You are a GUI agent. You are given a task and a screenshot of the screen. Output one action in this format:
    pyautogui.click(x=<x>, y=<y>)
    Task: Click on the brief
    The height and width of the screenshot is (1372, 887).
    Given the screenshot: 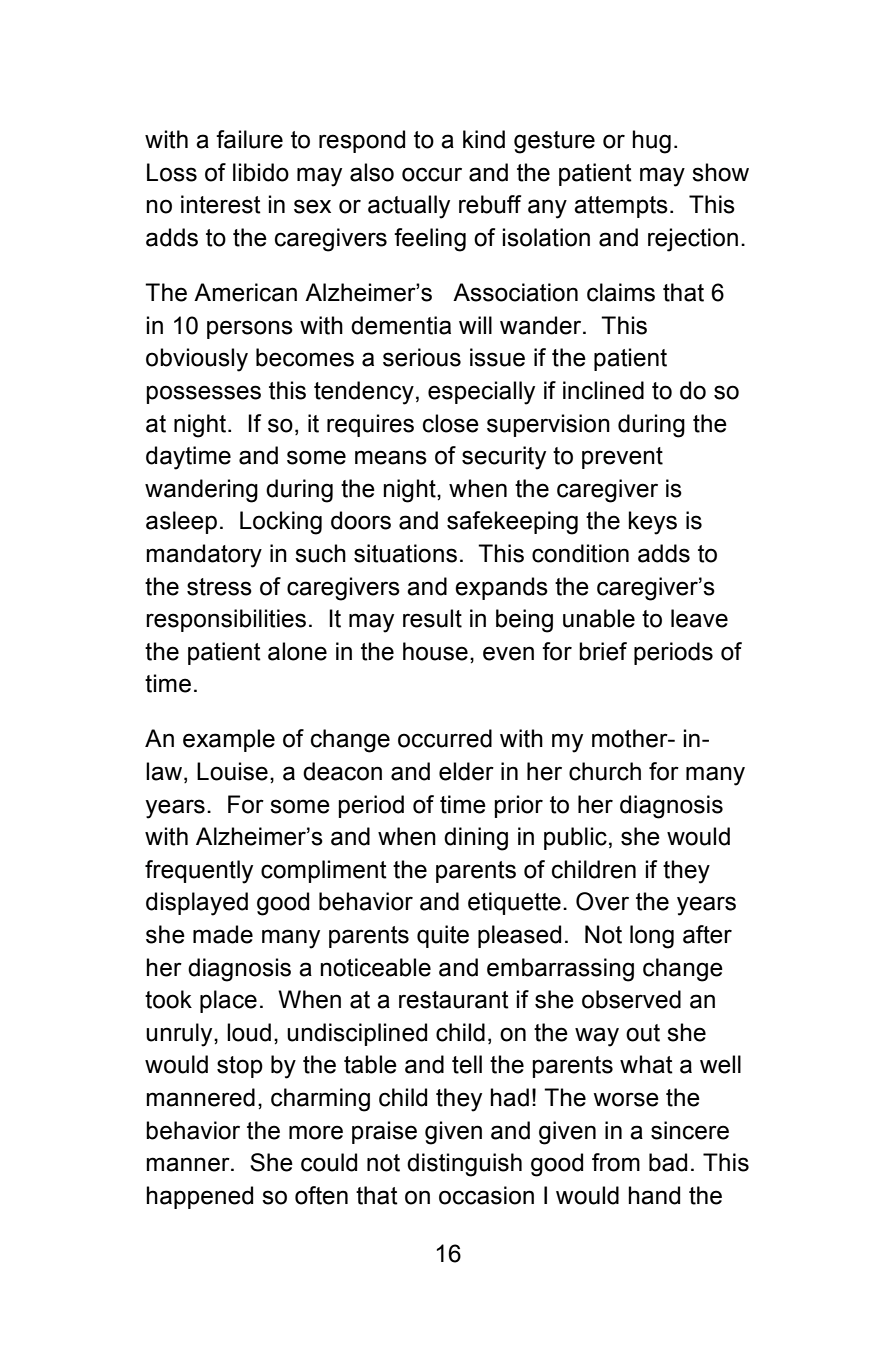 What is the action you would take?
    pyautogui.click(x=603, y=651)
